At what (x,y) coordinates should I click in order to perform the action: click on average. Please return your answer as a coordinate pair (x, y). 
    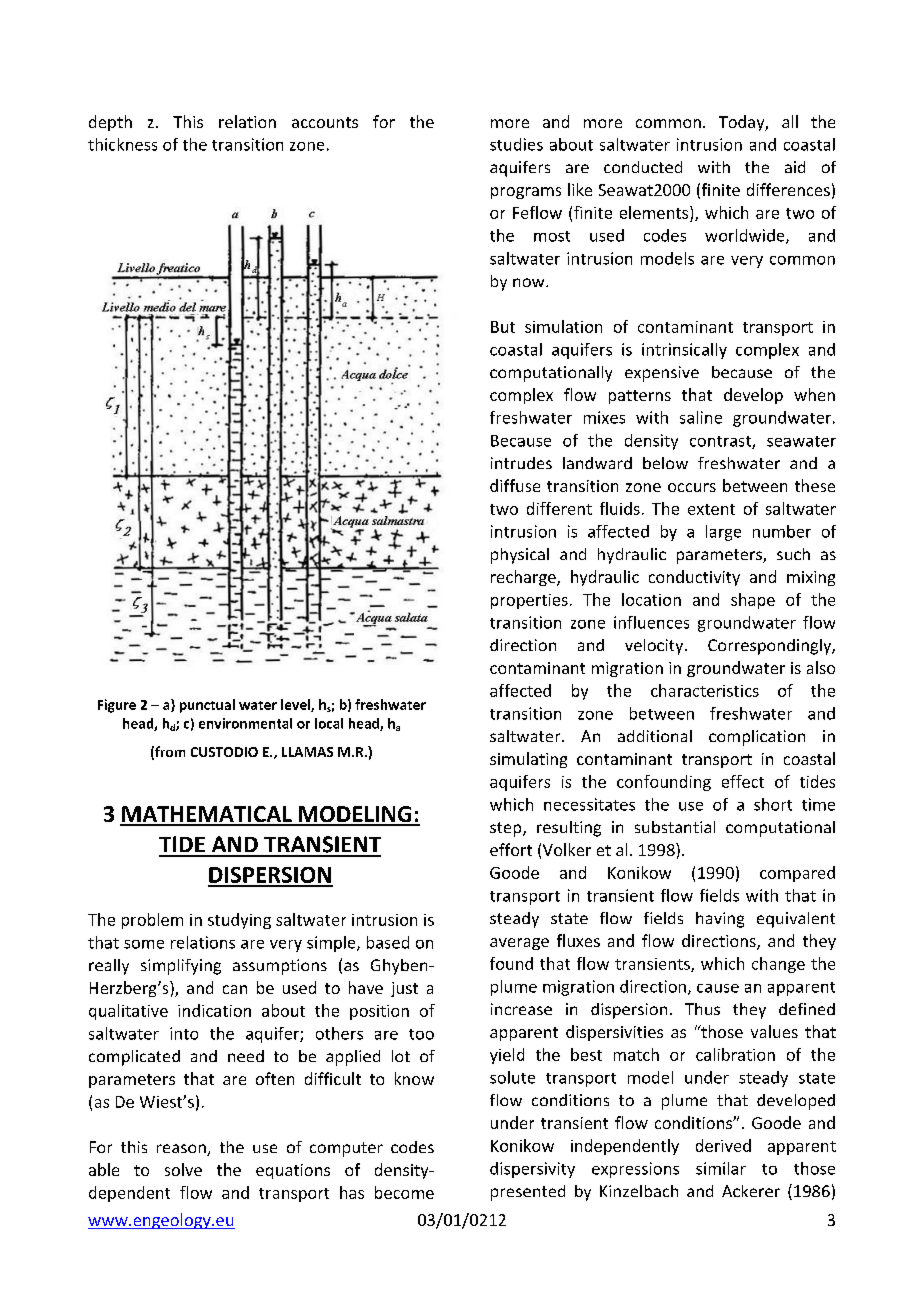
    Looking at the image, I should click on (519, 944).
